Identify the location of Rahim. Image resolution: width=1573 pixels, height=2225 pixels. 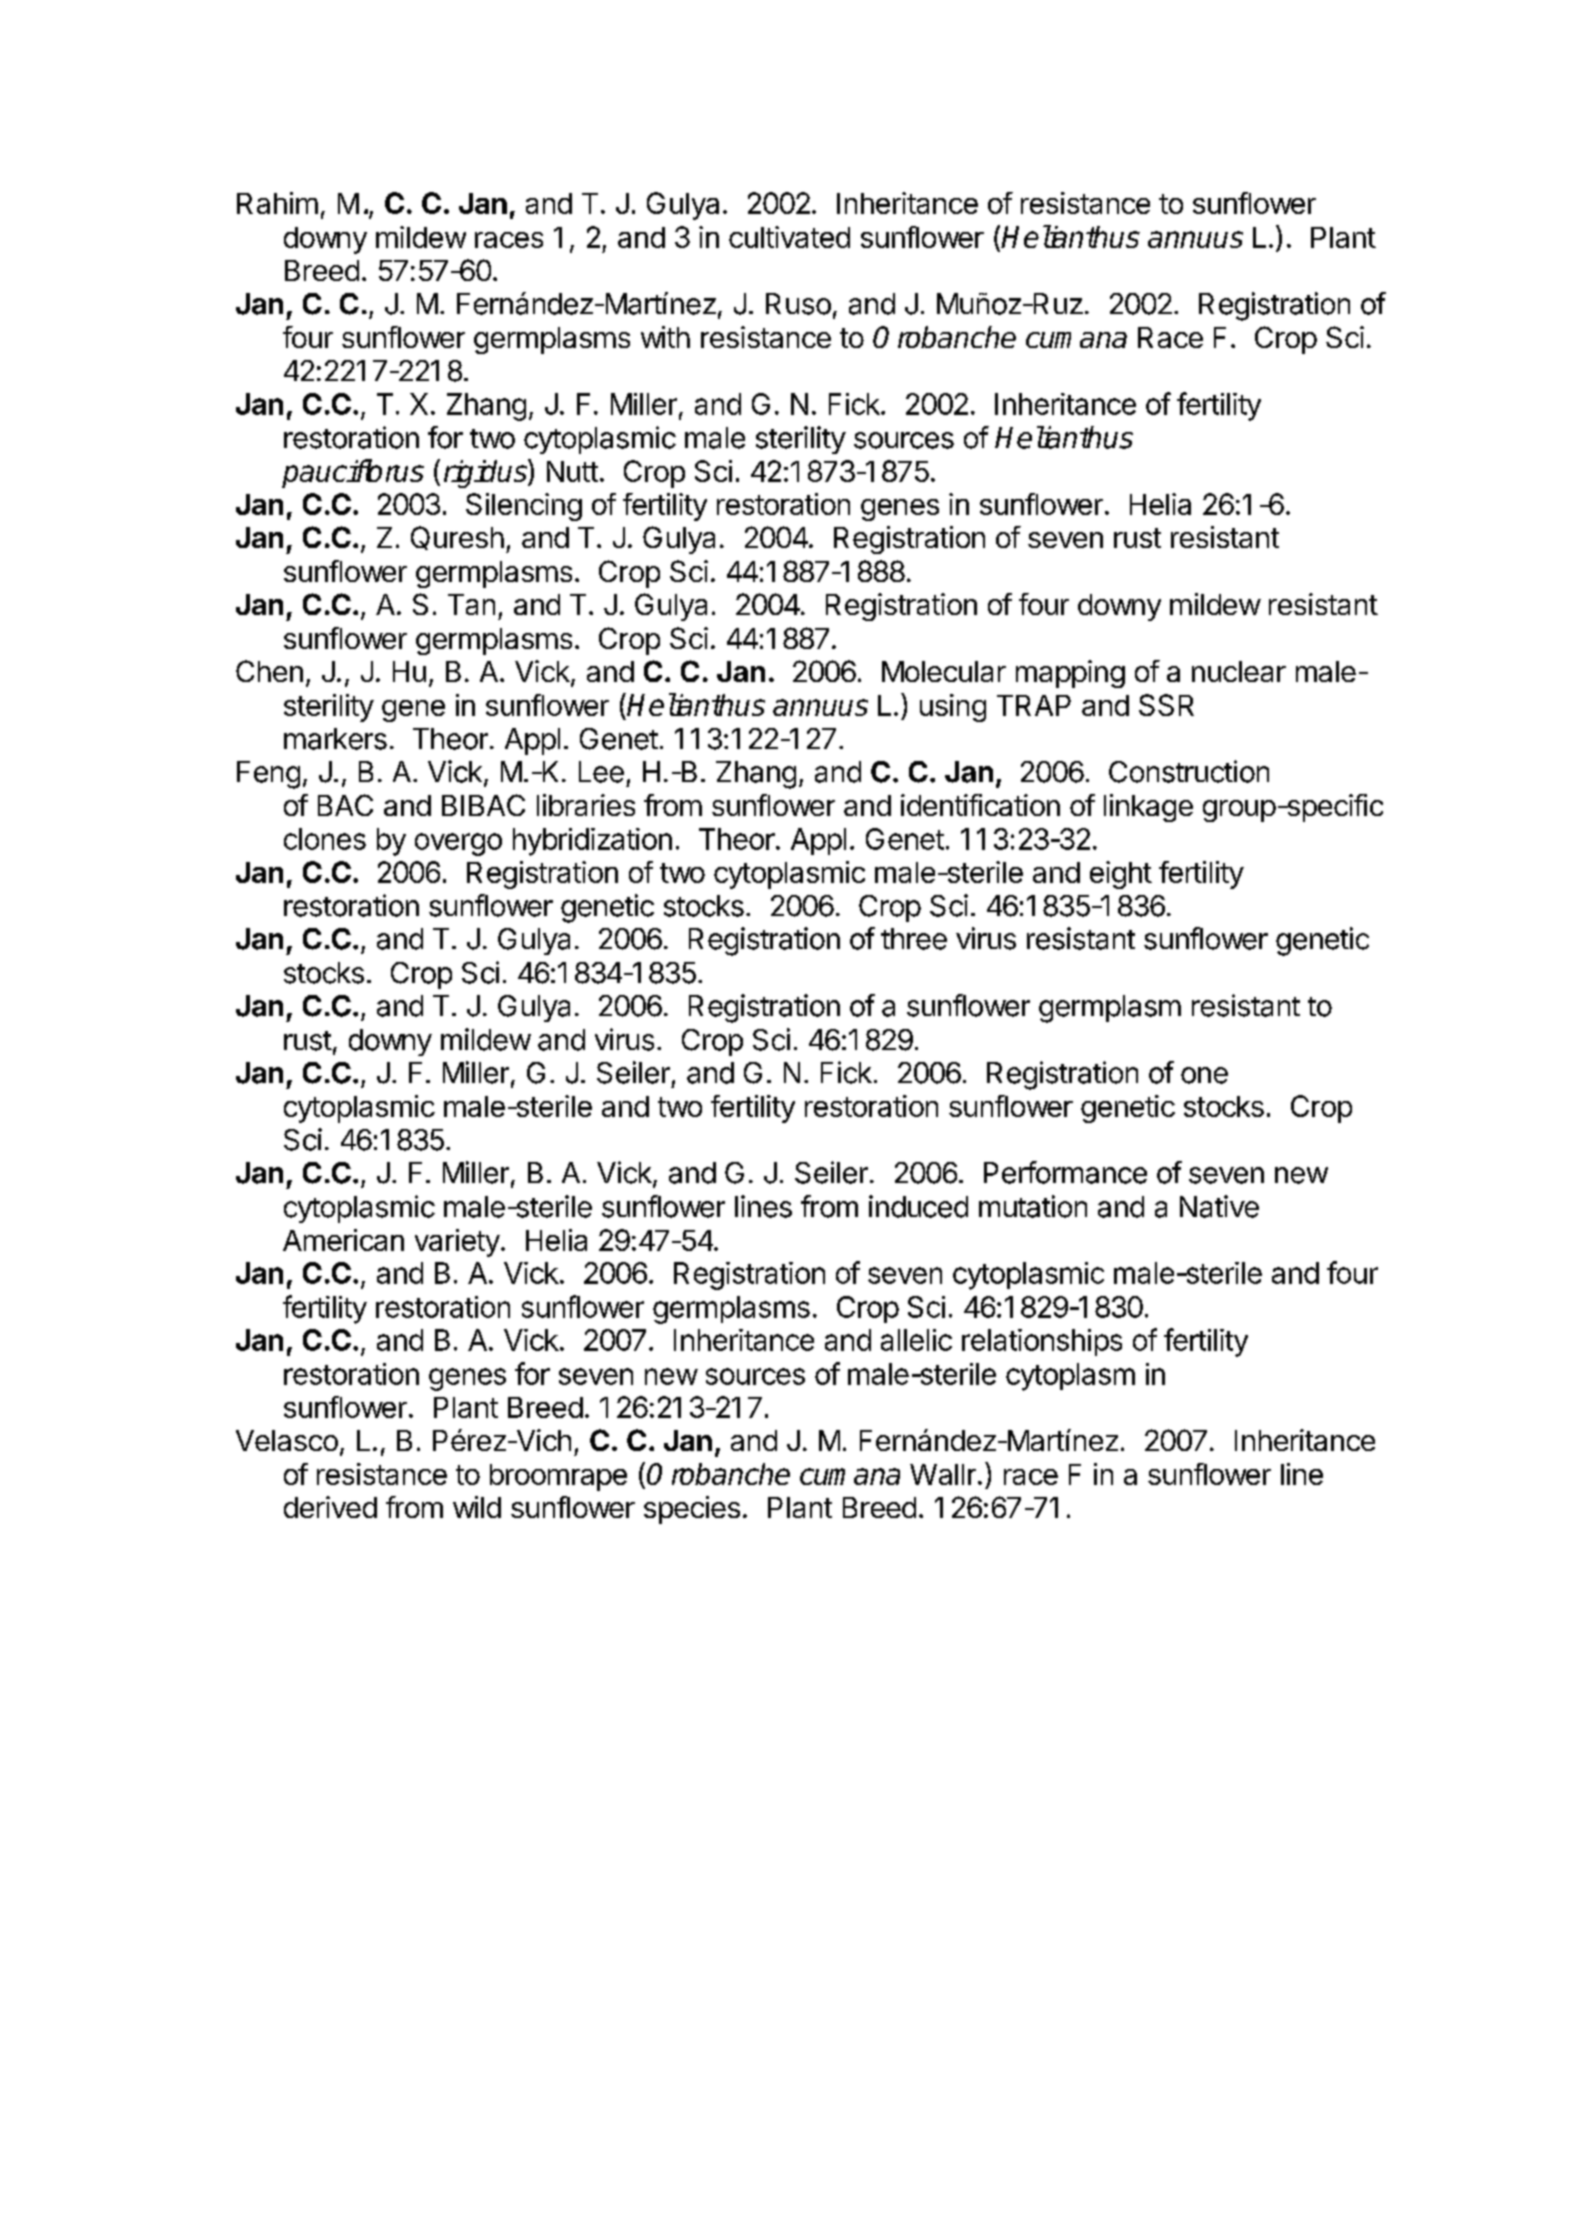
(277, 203).
